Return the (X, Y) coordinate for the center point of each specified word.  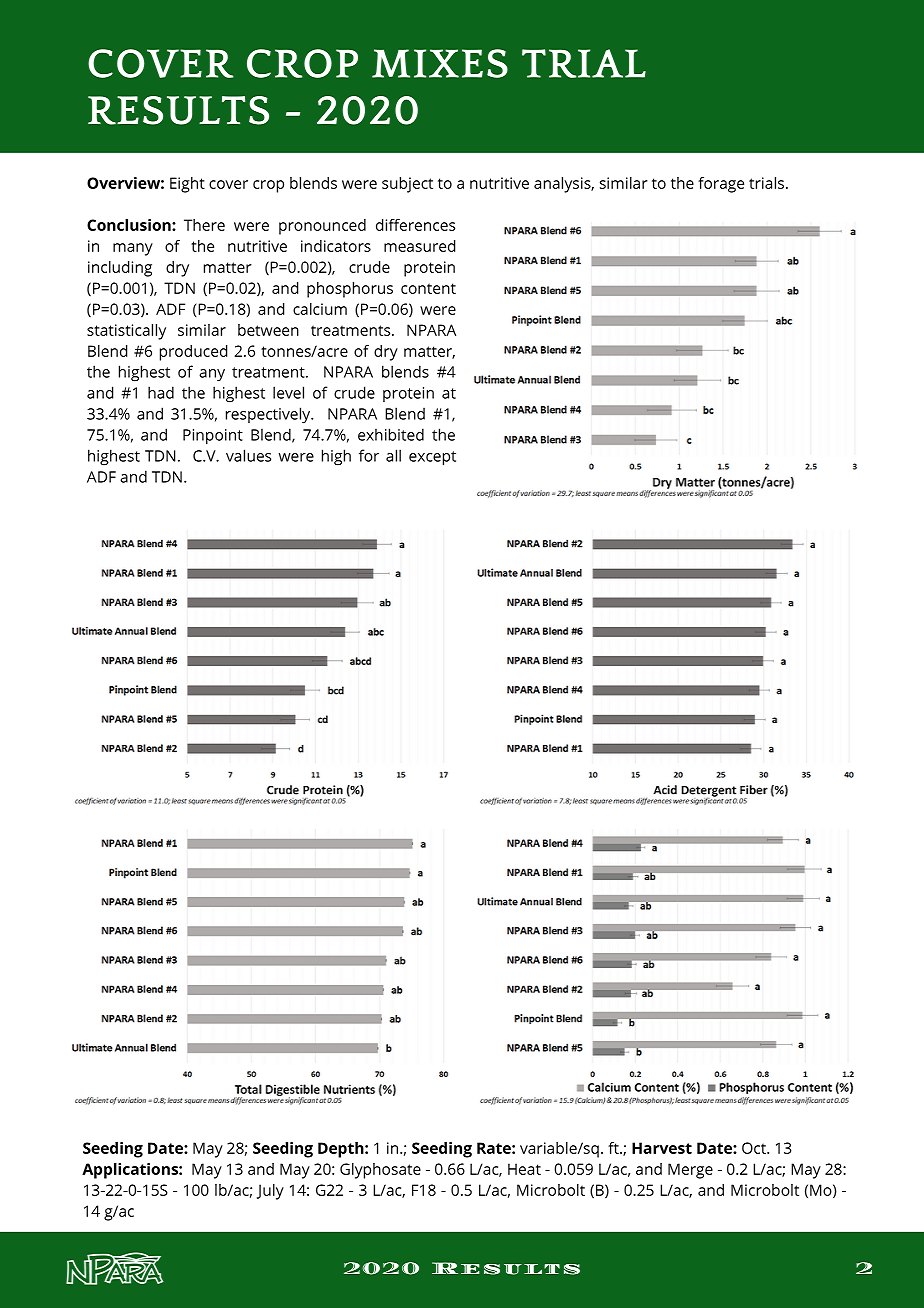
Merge (690, 1171)
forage (721, 185)
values (248, 455)
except (432, 458)
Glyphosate (380, 1171)
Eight (187, 185)
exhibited (391, 434)
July (270, 1192)
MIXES (440, 63)
